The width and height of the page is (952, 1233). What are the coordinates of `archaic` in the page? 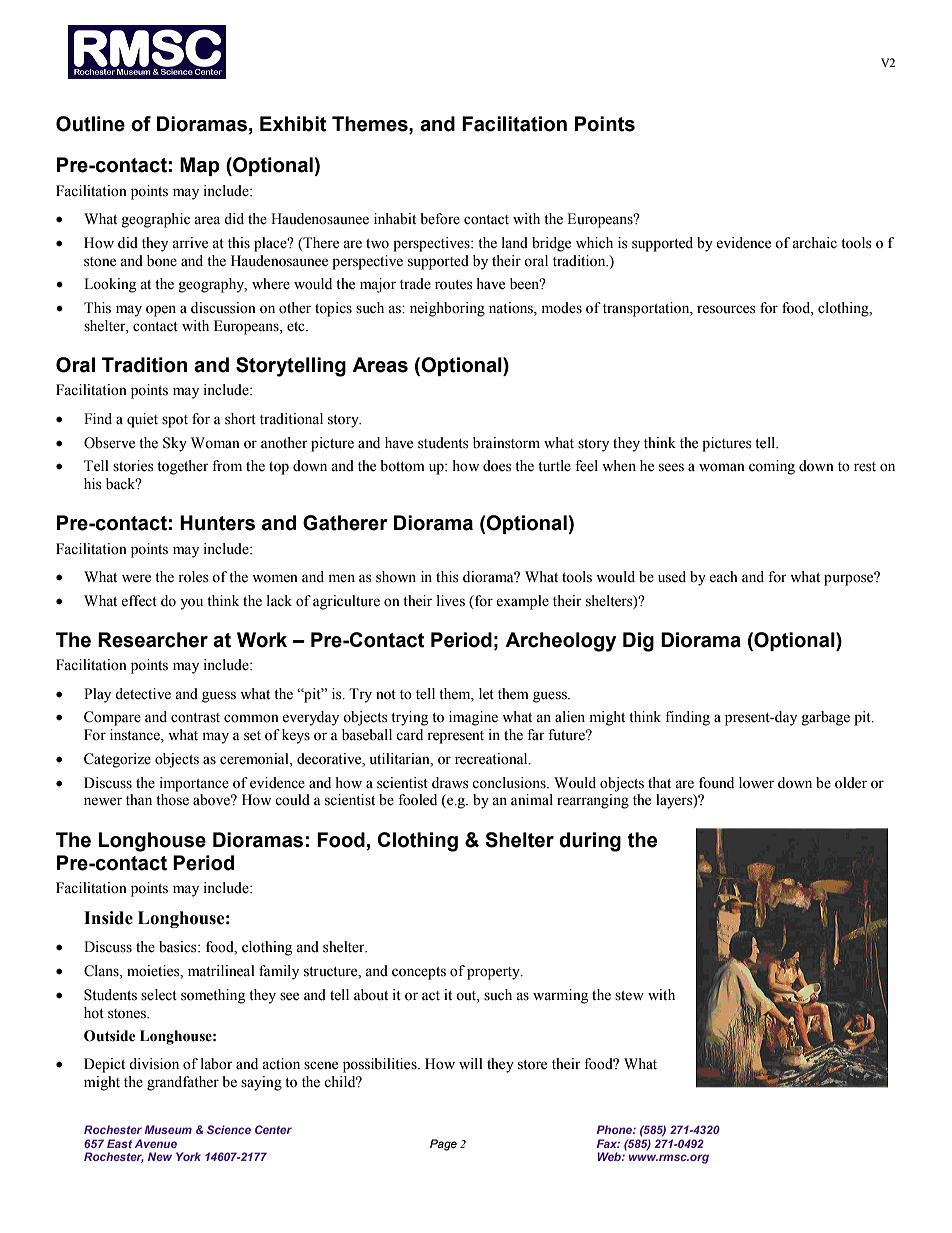 It's located at (814, 243).
